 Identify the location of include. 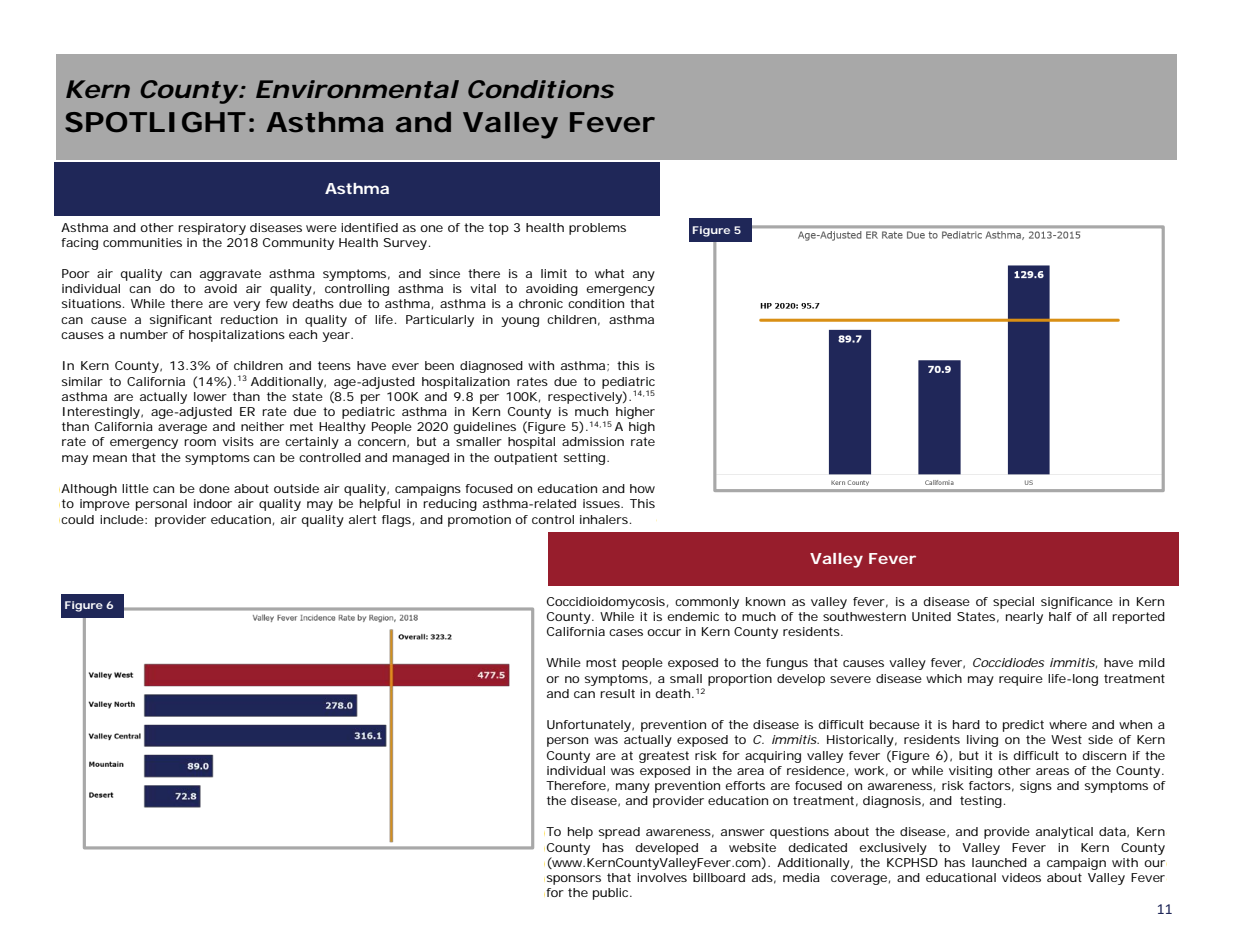
(123, 519).
